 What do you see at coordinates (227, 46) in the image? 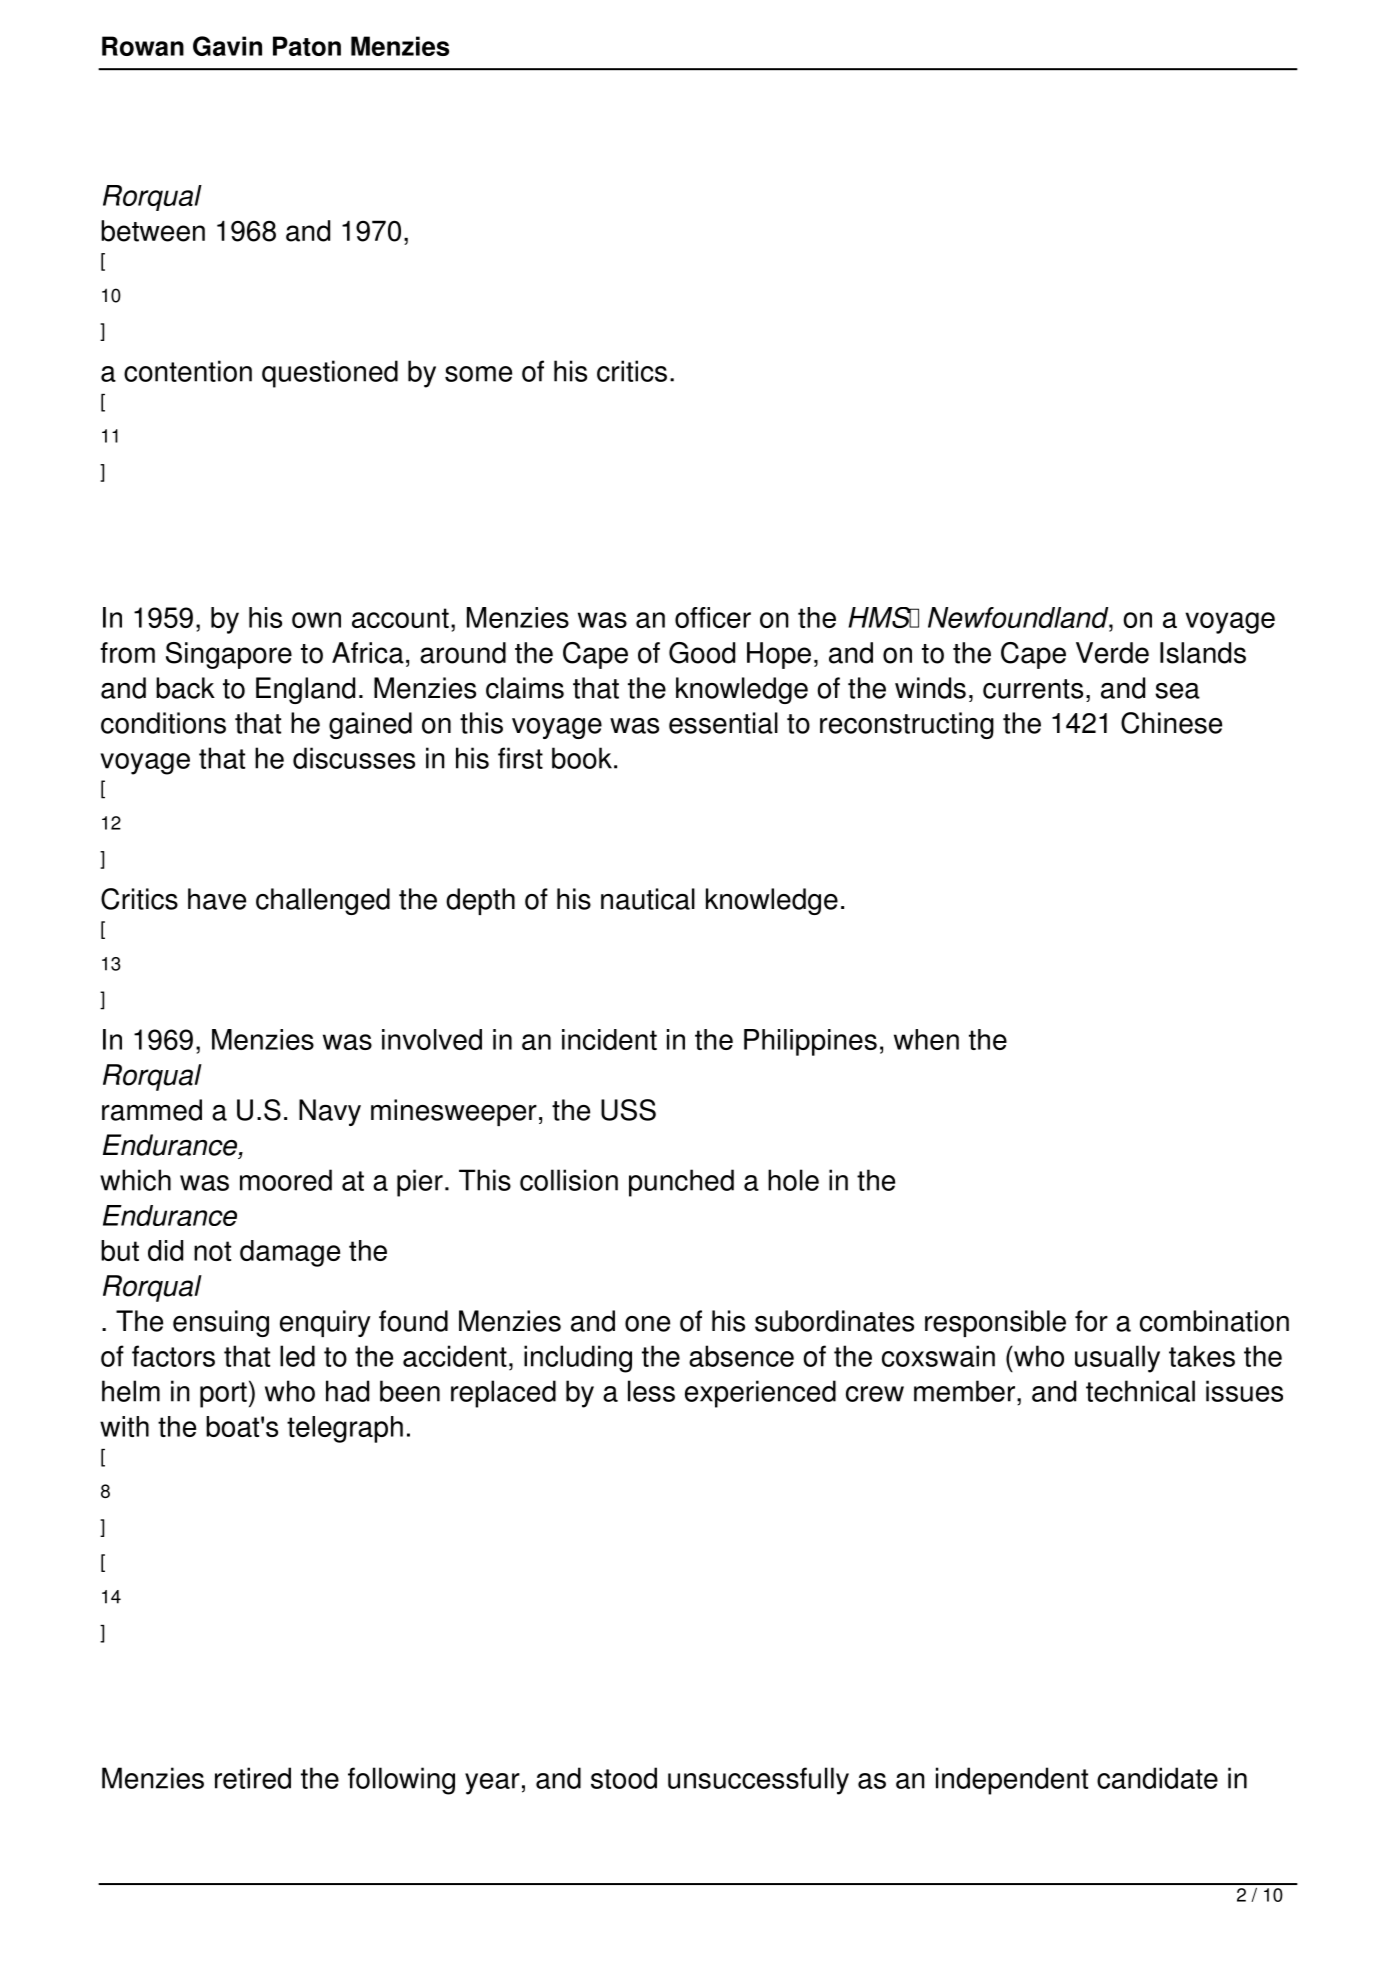
I see `Gavin` at bounding box center [227, 46].
